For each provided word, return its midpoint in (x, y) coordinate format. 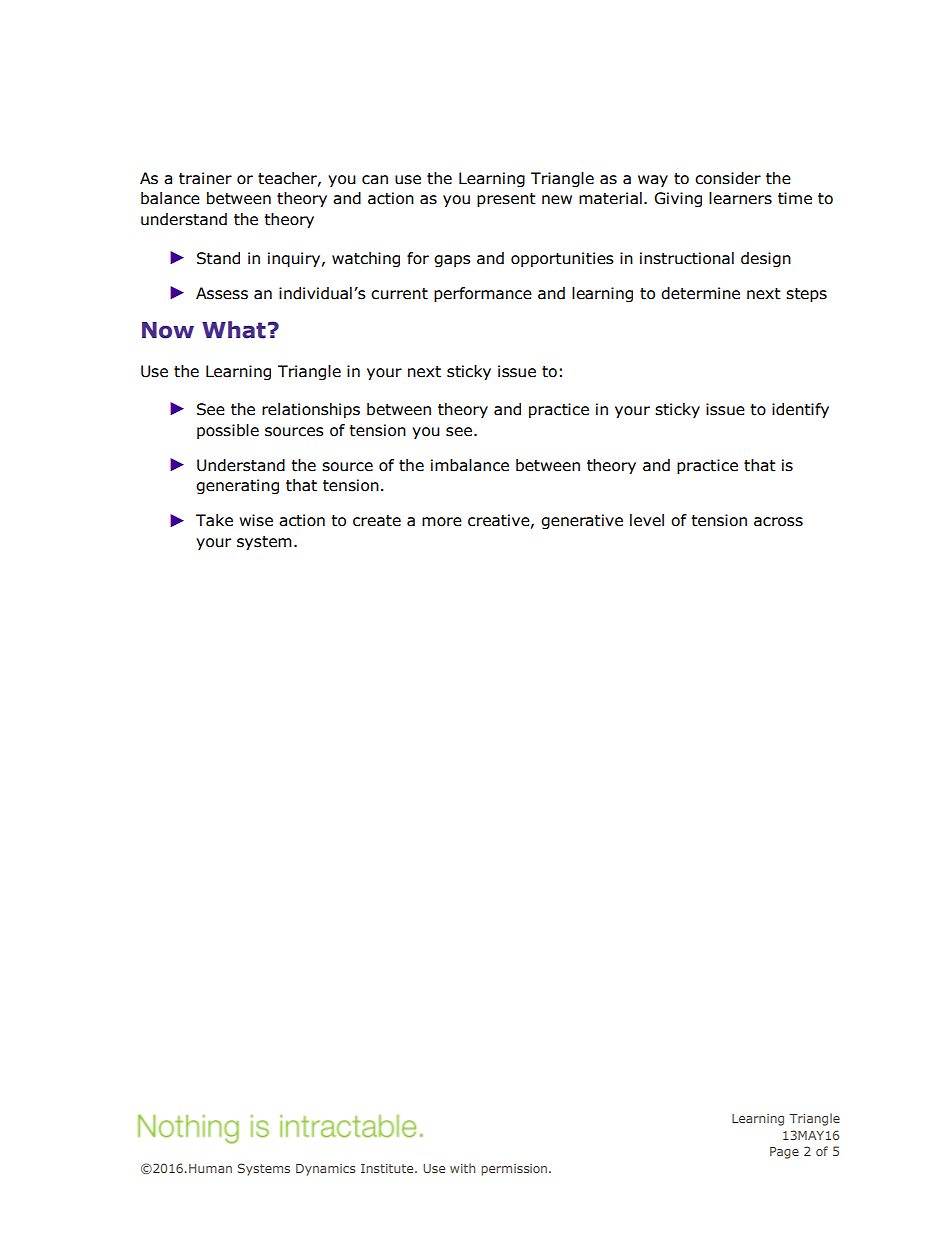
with (462, 1168)
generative (582, 521)
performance (483, 294)
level (647, 520)
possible (228, 431)
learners (740, 198)
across (778, 522)
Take (214, 520)
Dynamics (326, 1170)
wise (256, 520)
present (506, 200)
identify (800, 410)
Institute (388, 1168)
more (442, 522)
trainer (205, 178)
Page (784, 1153)
